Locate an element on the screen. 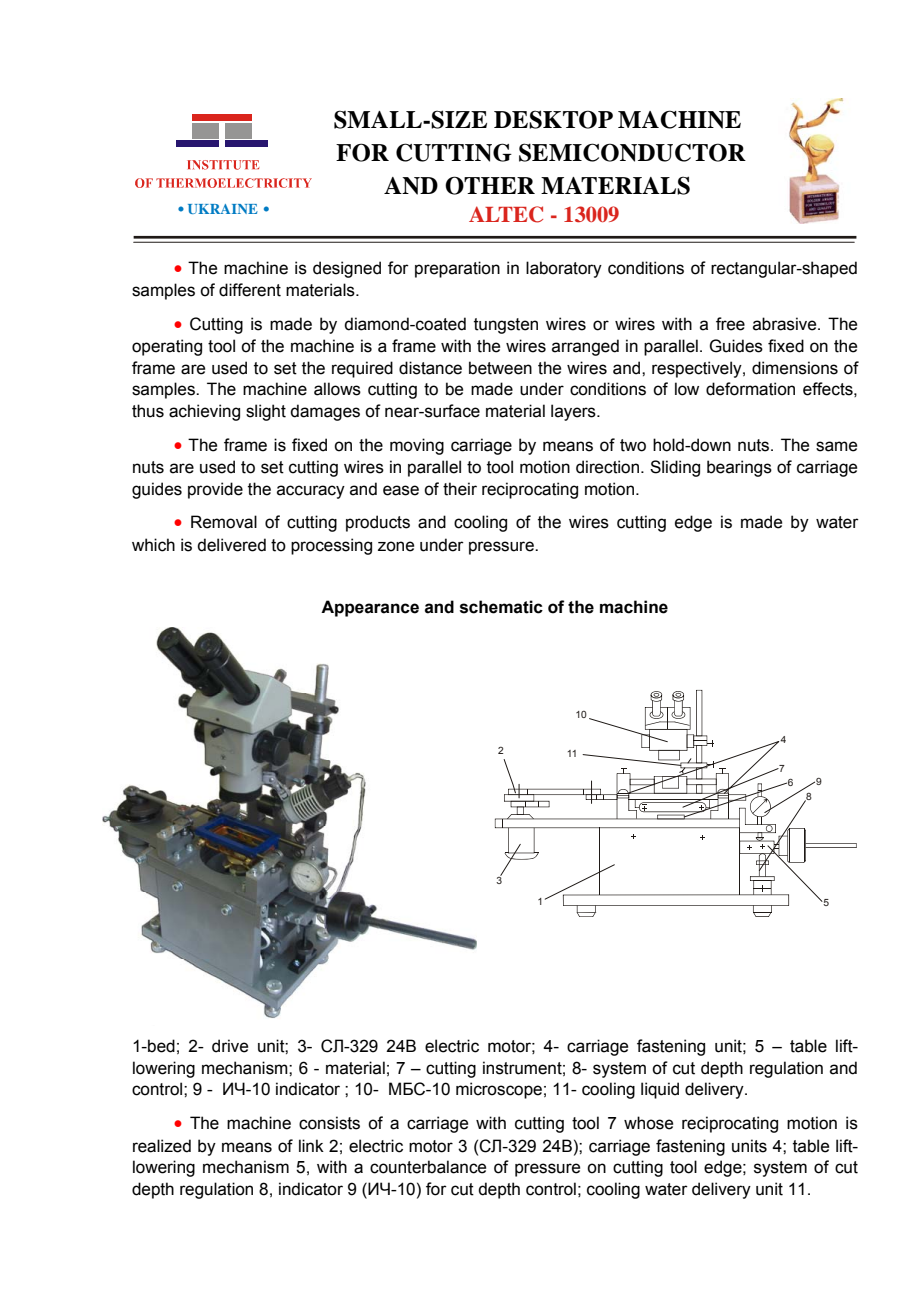 The width and height of the screenshot is (924, 1308). SEMICONDUCTOR is located at coordinates (632, 152).
